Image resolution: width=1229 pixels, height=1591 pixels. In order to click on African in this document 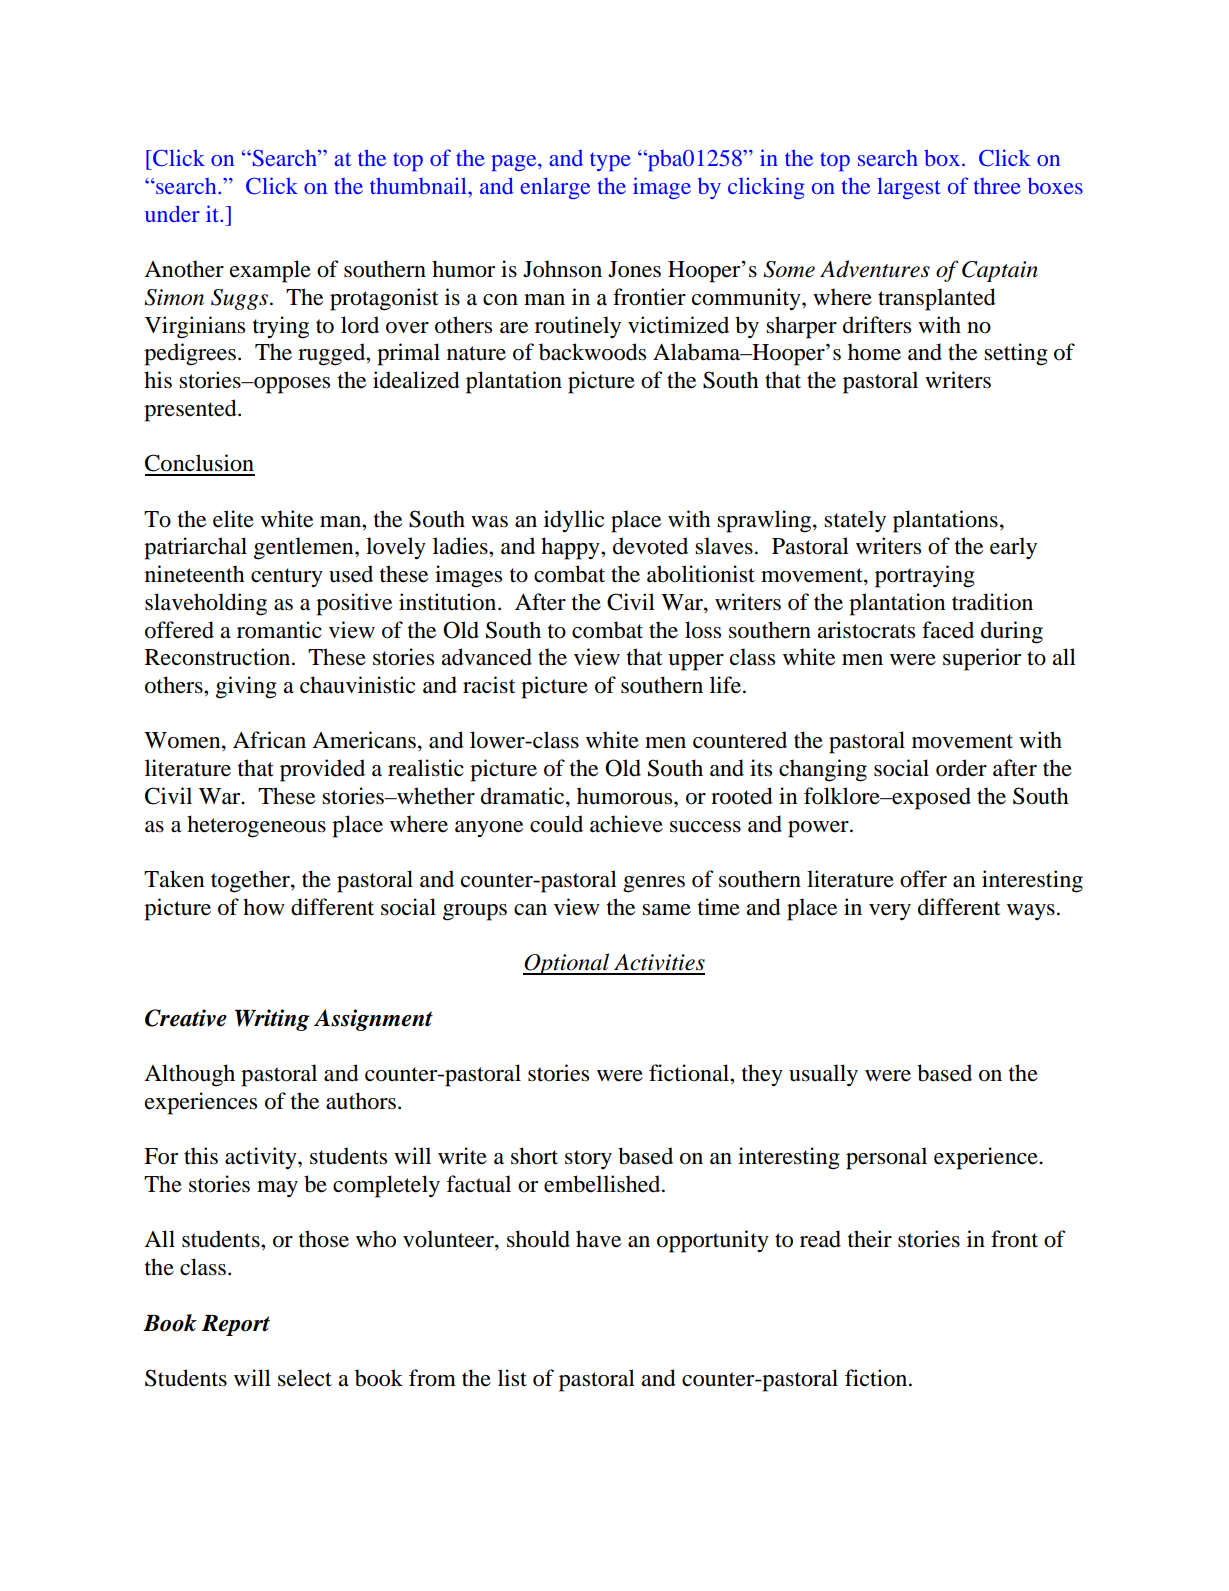, I will do `click(269, 740)`.
